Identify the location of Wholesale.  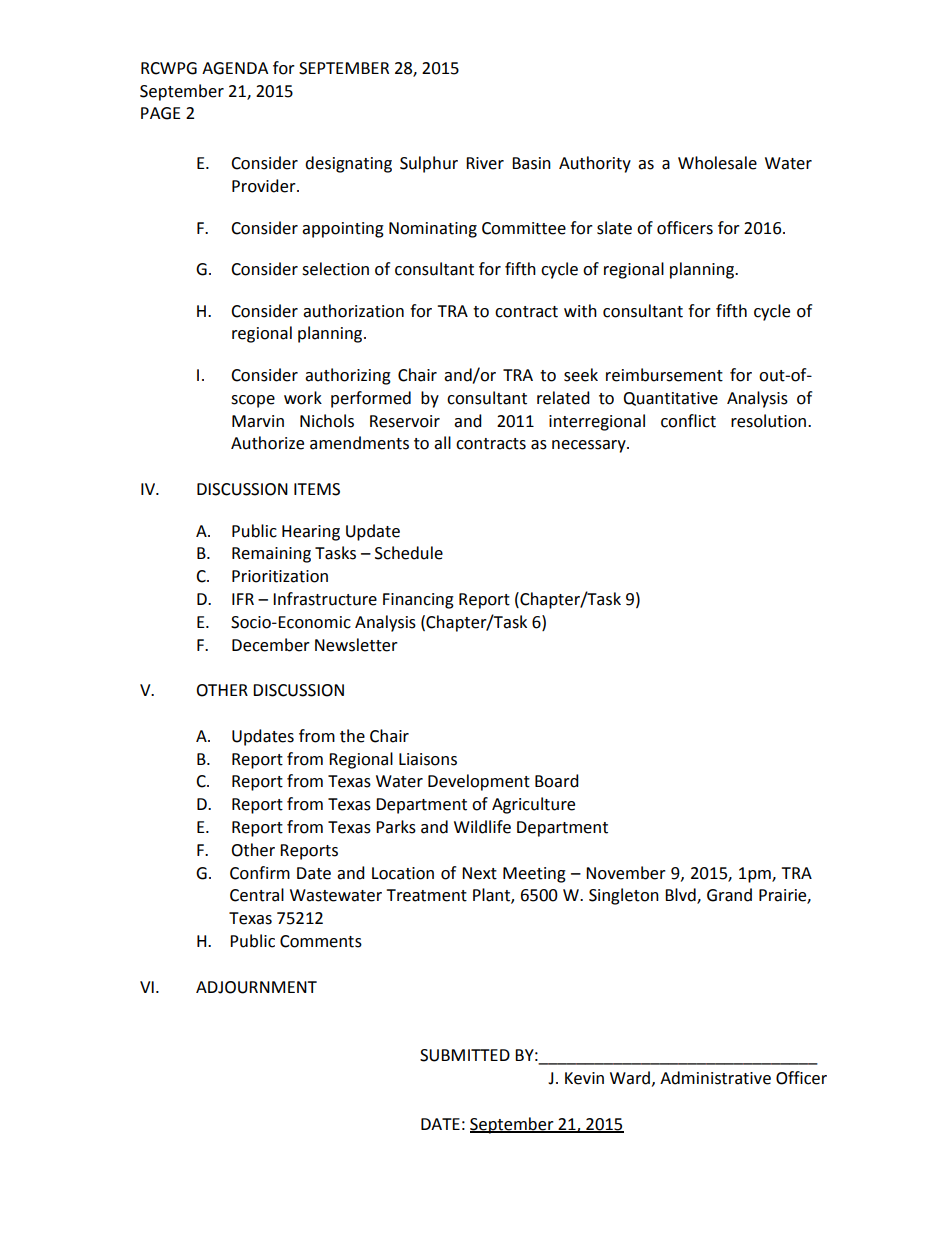
(717, 163).
